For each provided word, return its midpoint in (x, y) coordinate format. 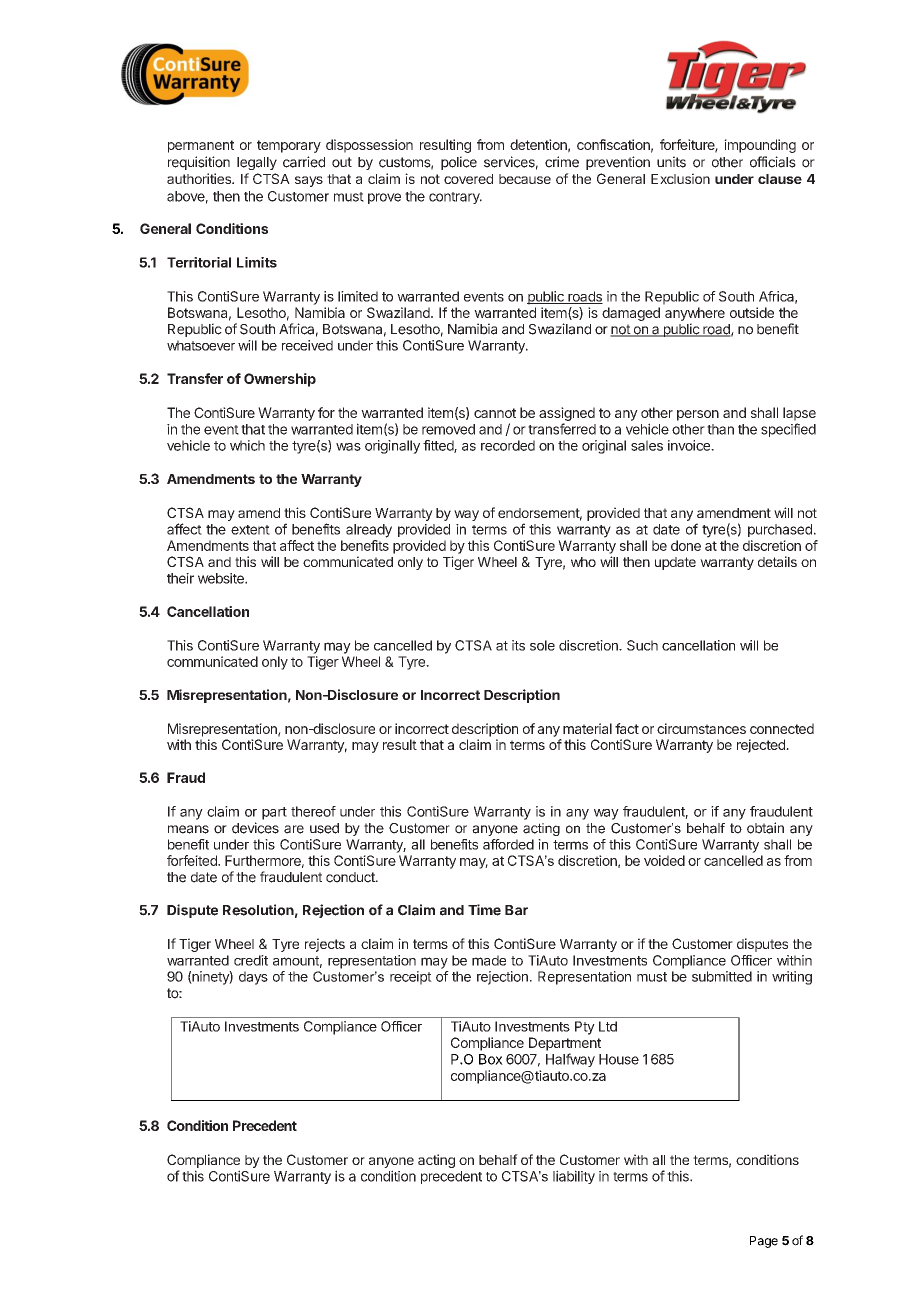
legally (257, 163)
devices (255, 828)
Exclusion (680, 178)
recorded (508, 445)
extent (250, 530)
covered (468, 179)
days (253, 978)
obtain (765, 828)
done (686, 545)
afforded (508, 844)
